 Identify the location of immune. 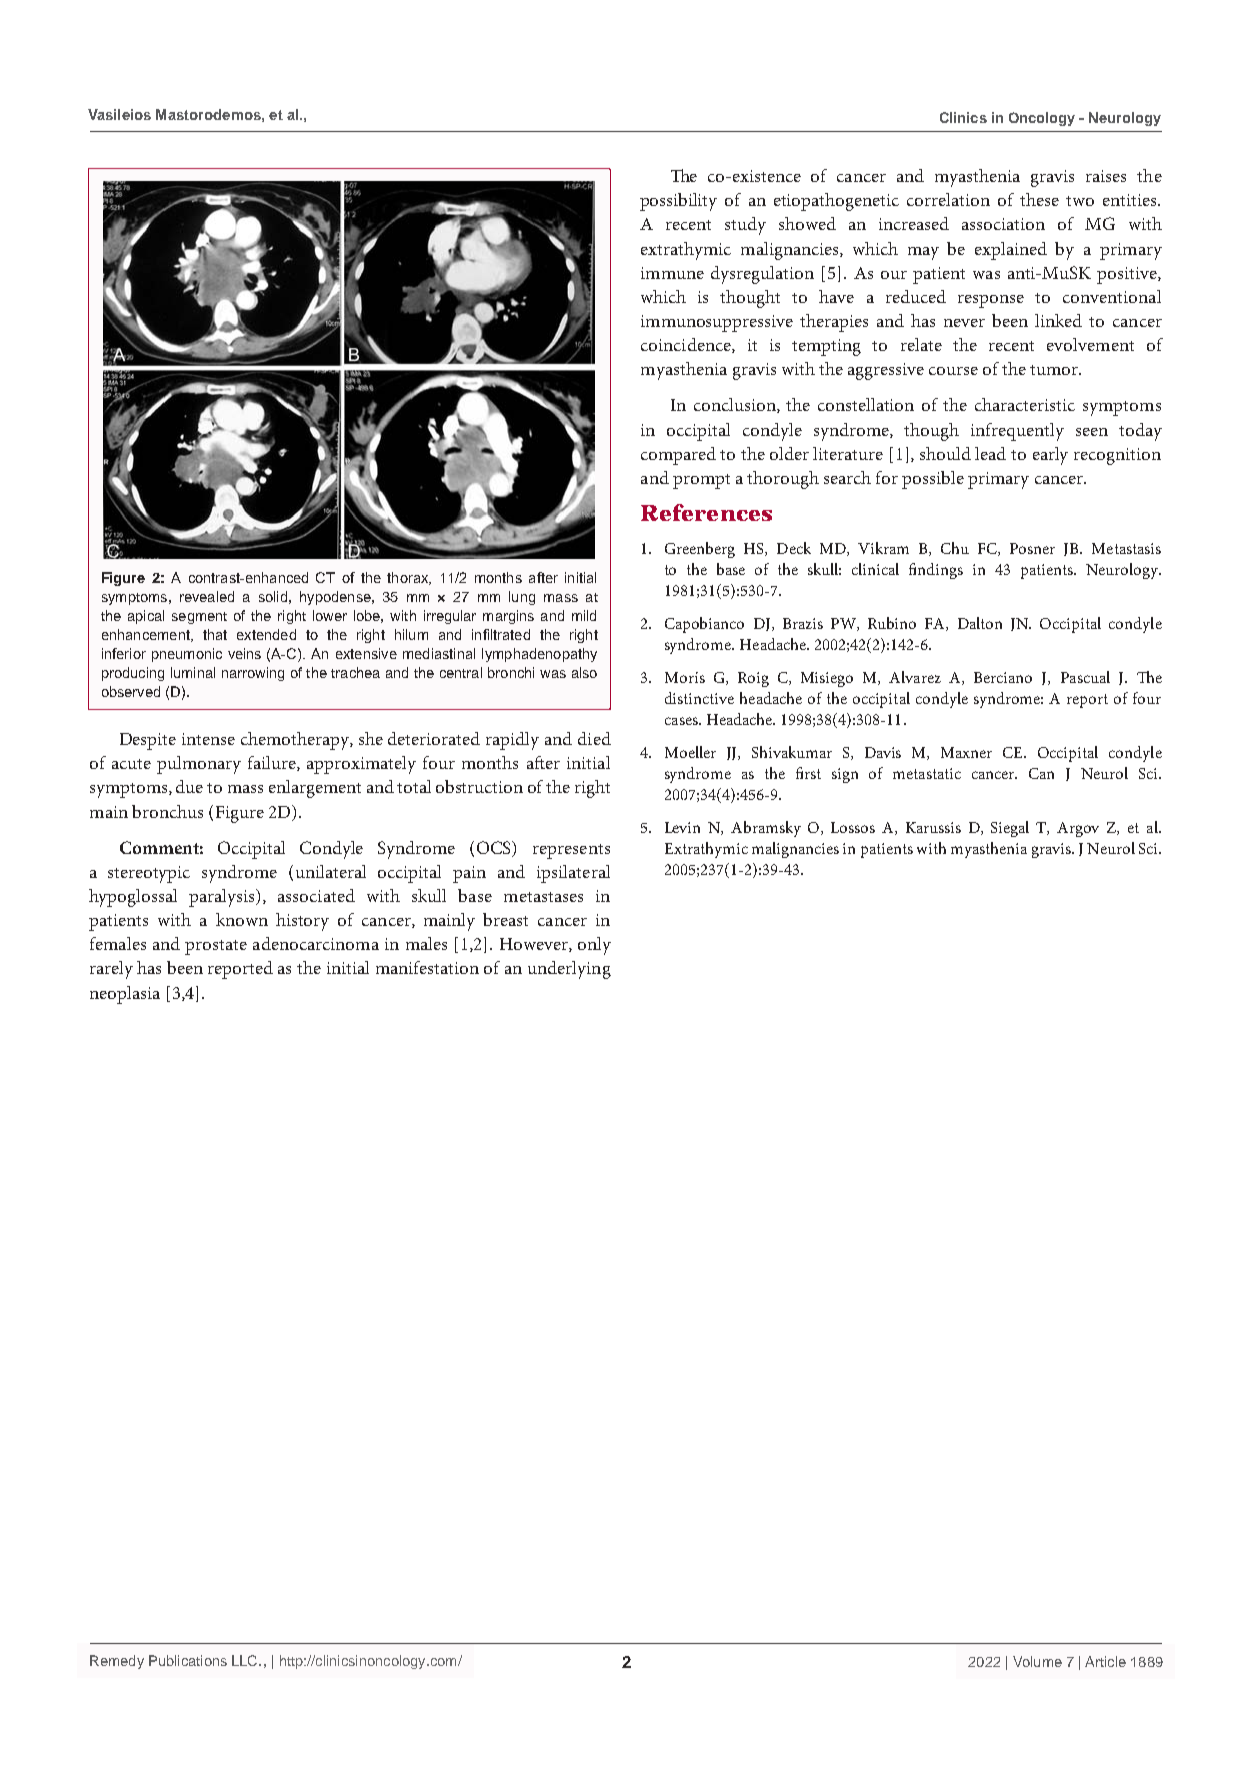
(672, 273).
